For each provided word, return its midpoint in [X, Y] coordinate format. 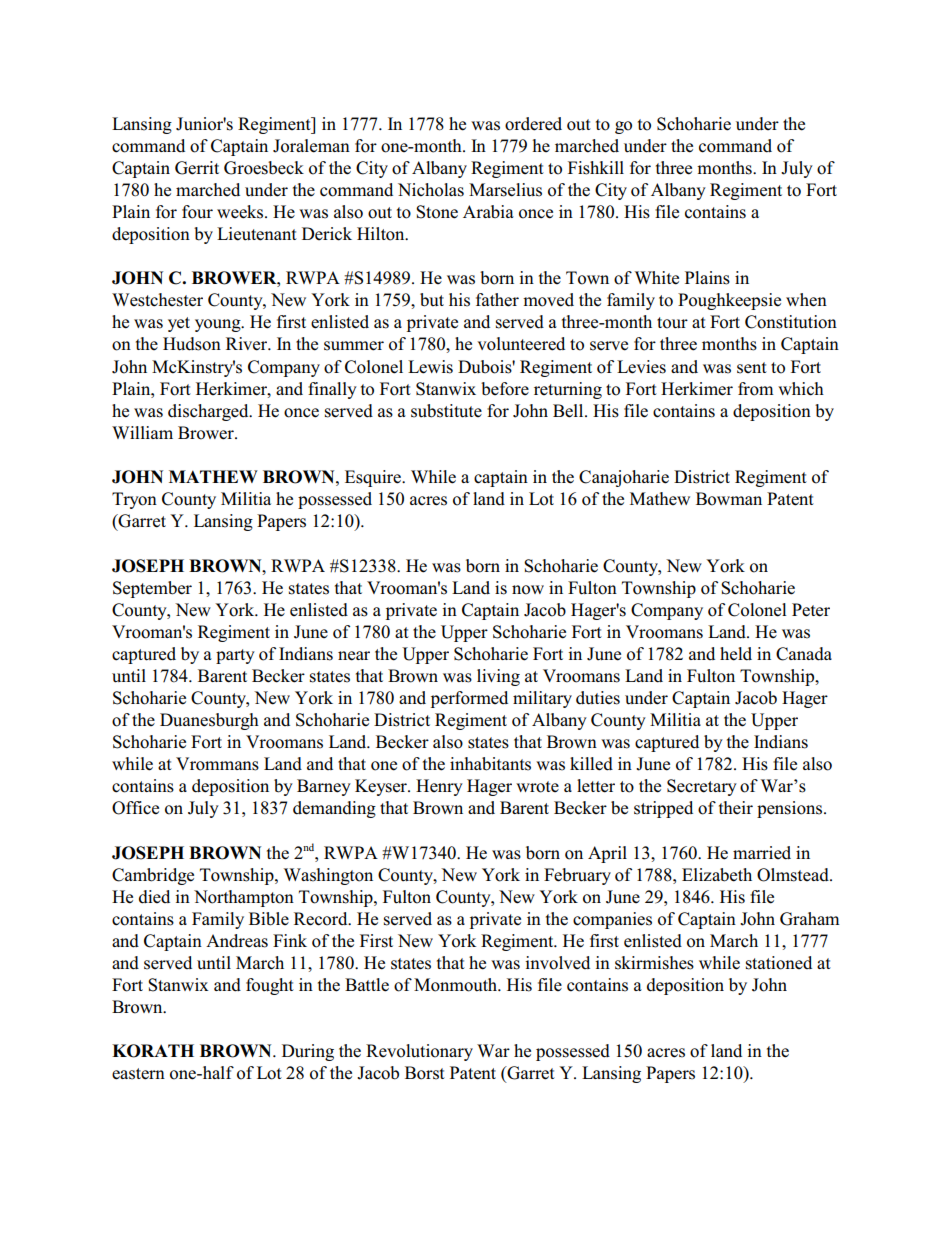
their [736, 807]
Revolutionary [419, 1052]
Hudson [192, 344]
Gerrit [197, 168]
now [528, 590]
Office [135, 808]
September [152, 589]
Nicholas [431, 190]
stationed [779, 963]
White [657, 278]
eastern [138, 1074]
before [505, 389]
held [736, 654]
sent [752, 368]
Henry [439, 787]
